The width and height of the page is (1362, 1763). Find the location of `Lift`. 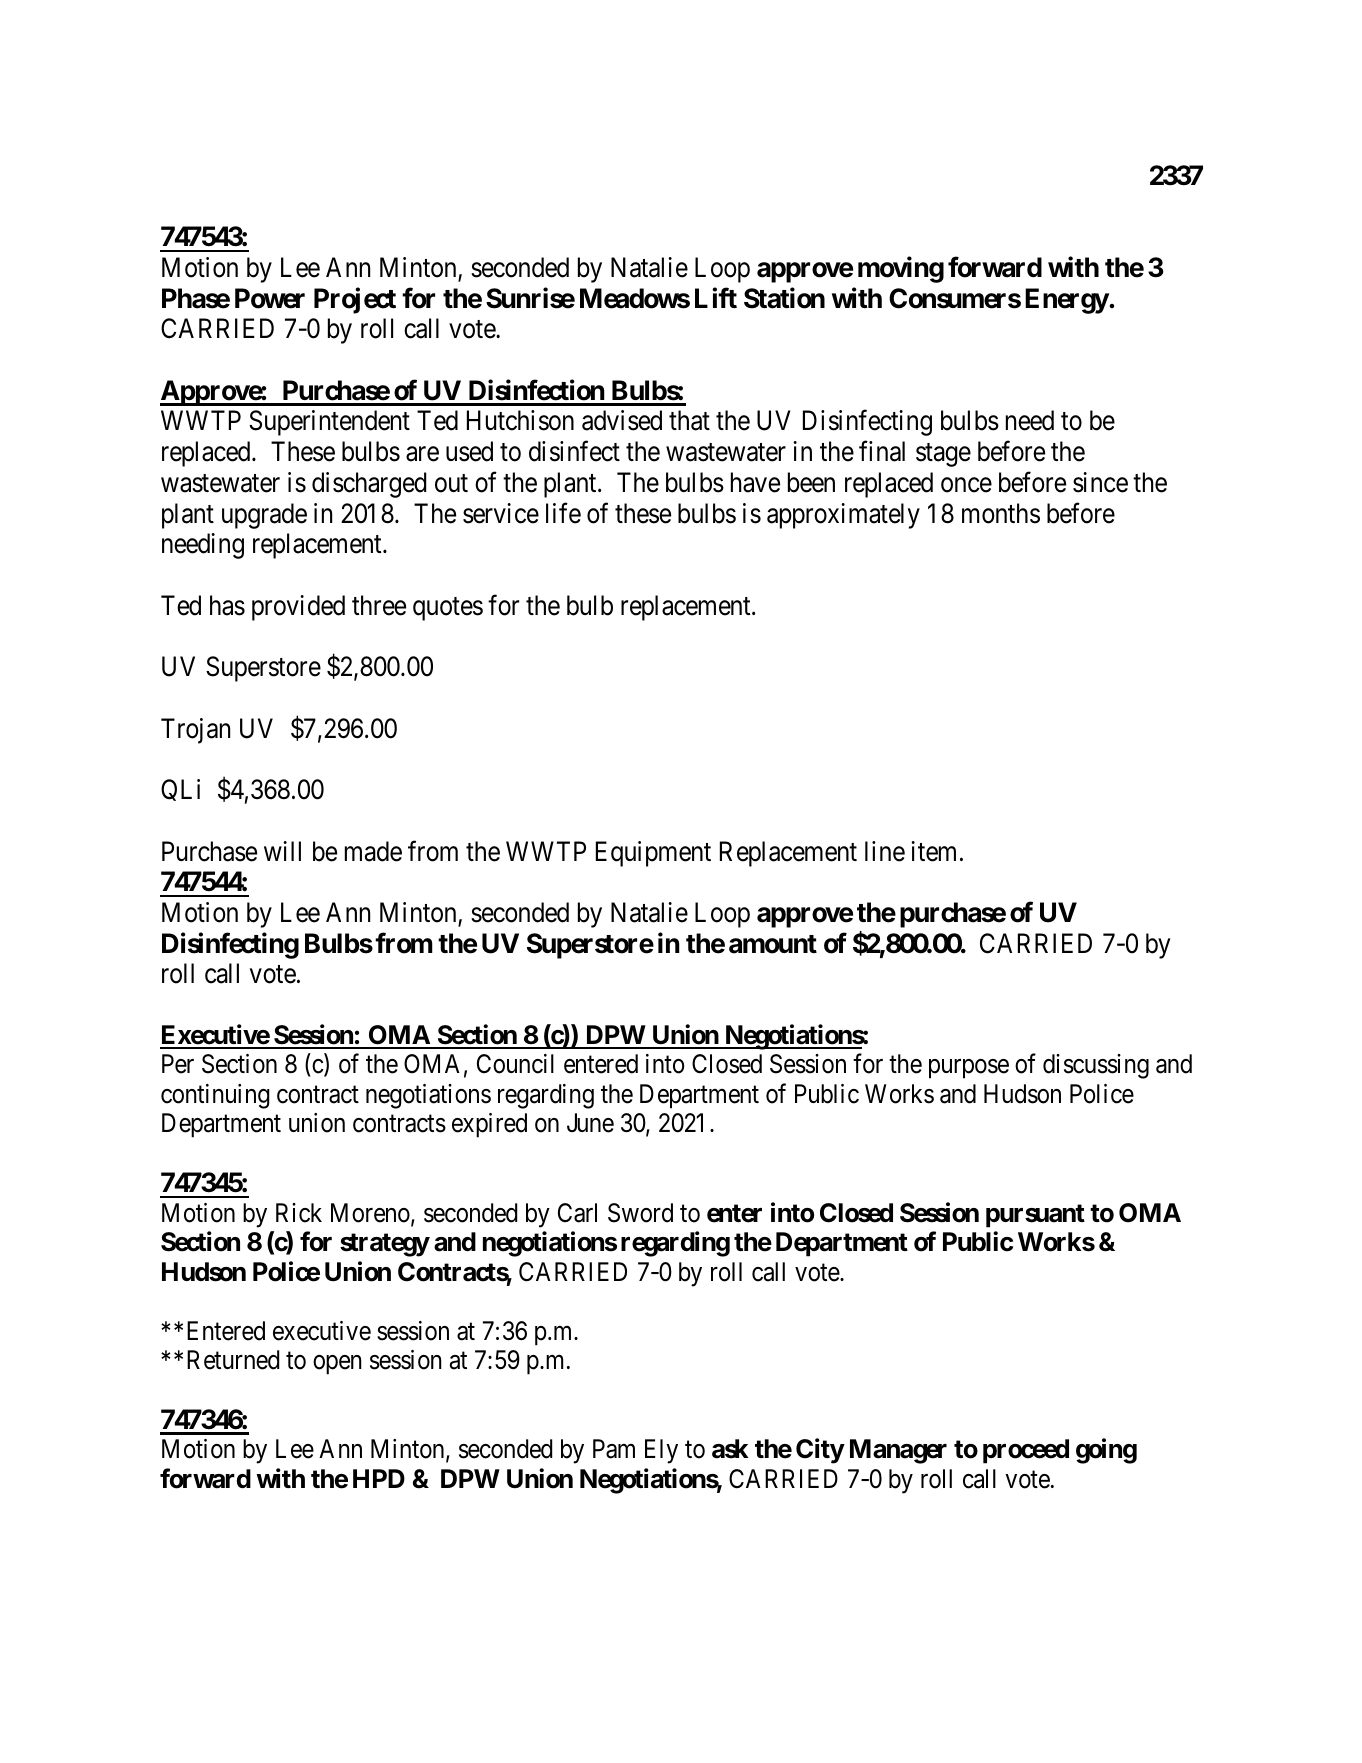

Lift is located at coordinates (716, 297).
